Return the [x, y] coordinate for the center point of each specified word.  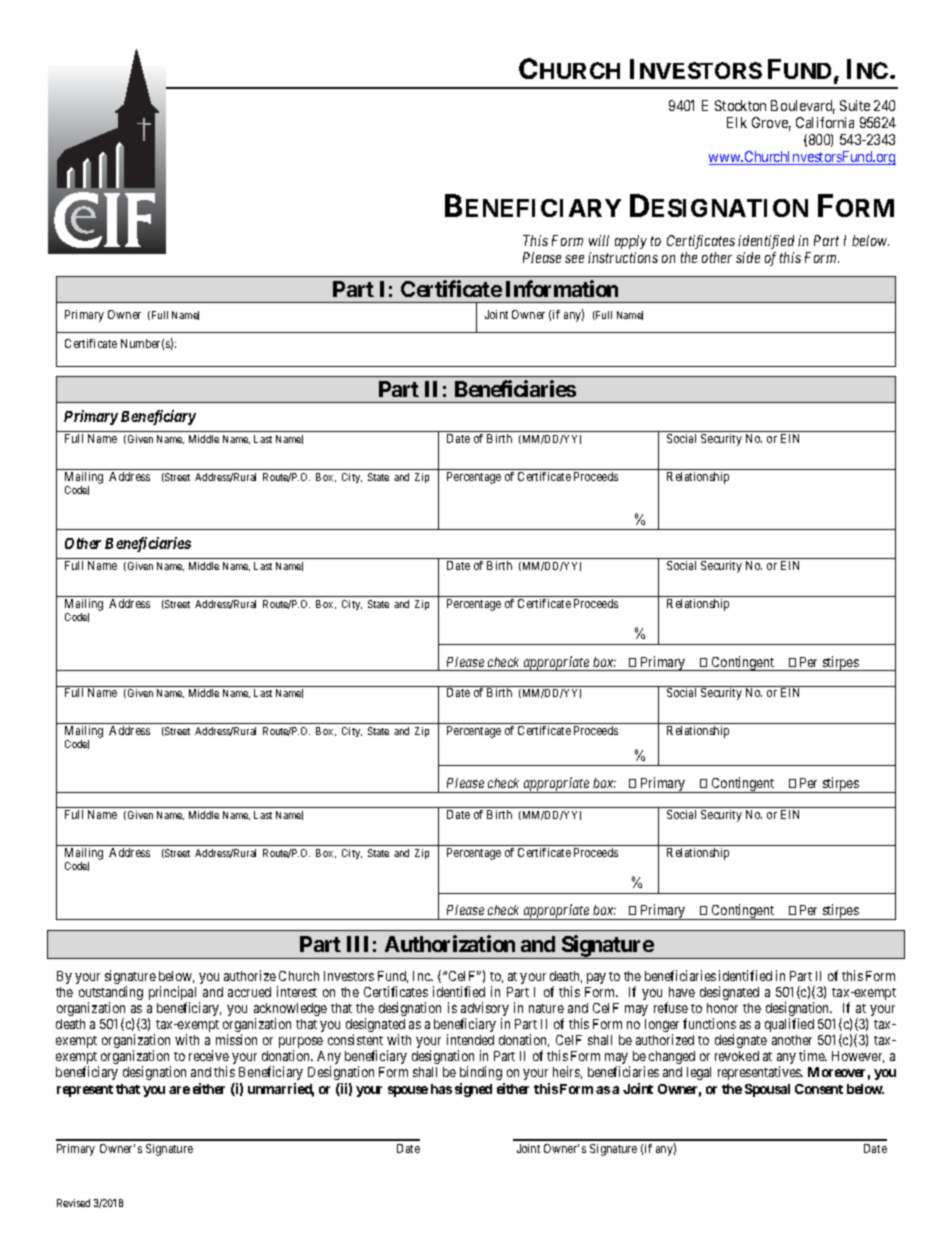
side [748, 257]
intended [470, 1039]
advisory [485, 1010]
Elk [737, 122]
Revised [73, 1203]
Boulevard [803, 107]
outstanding [111, 994]
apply [631, 242]
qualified [789, 1025]
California [825, 122]
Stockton [740, 105]
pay [596, 978]
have [682, 992]
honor [722, 1008]
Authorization [450, 943]
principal [174, 994]
